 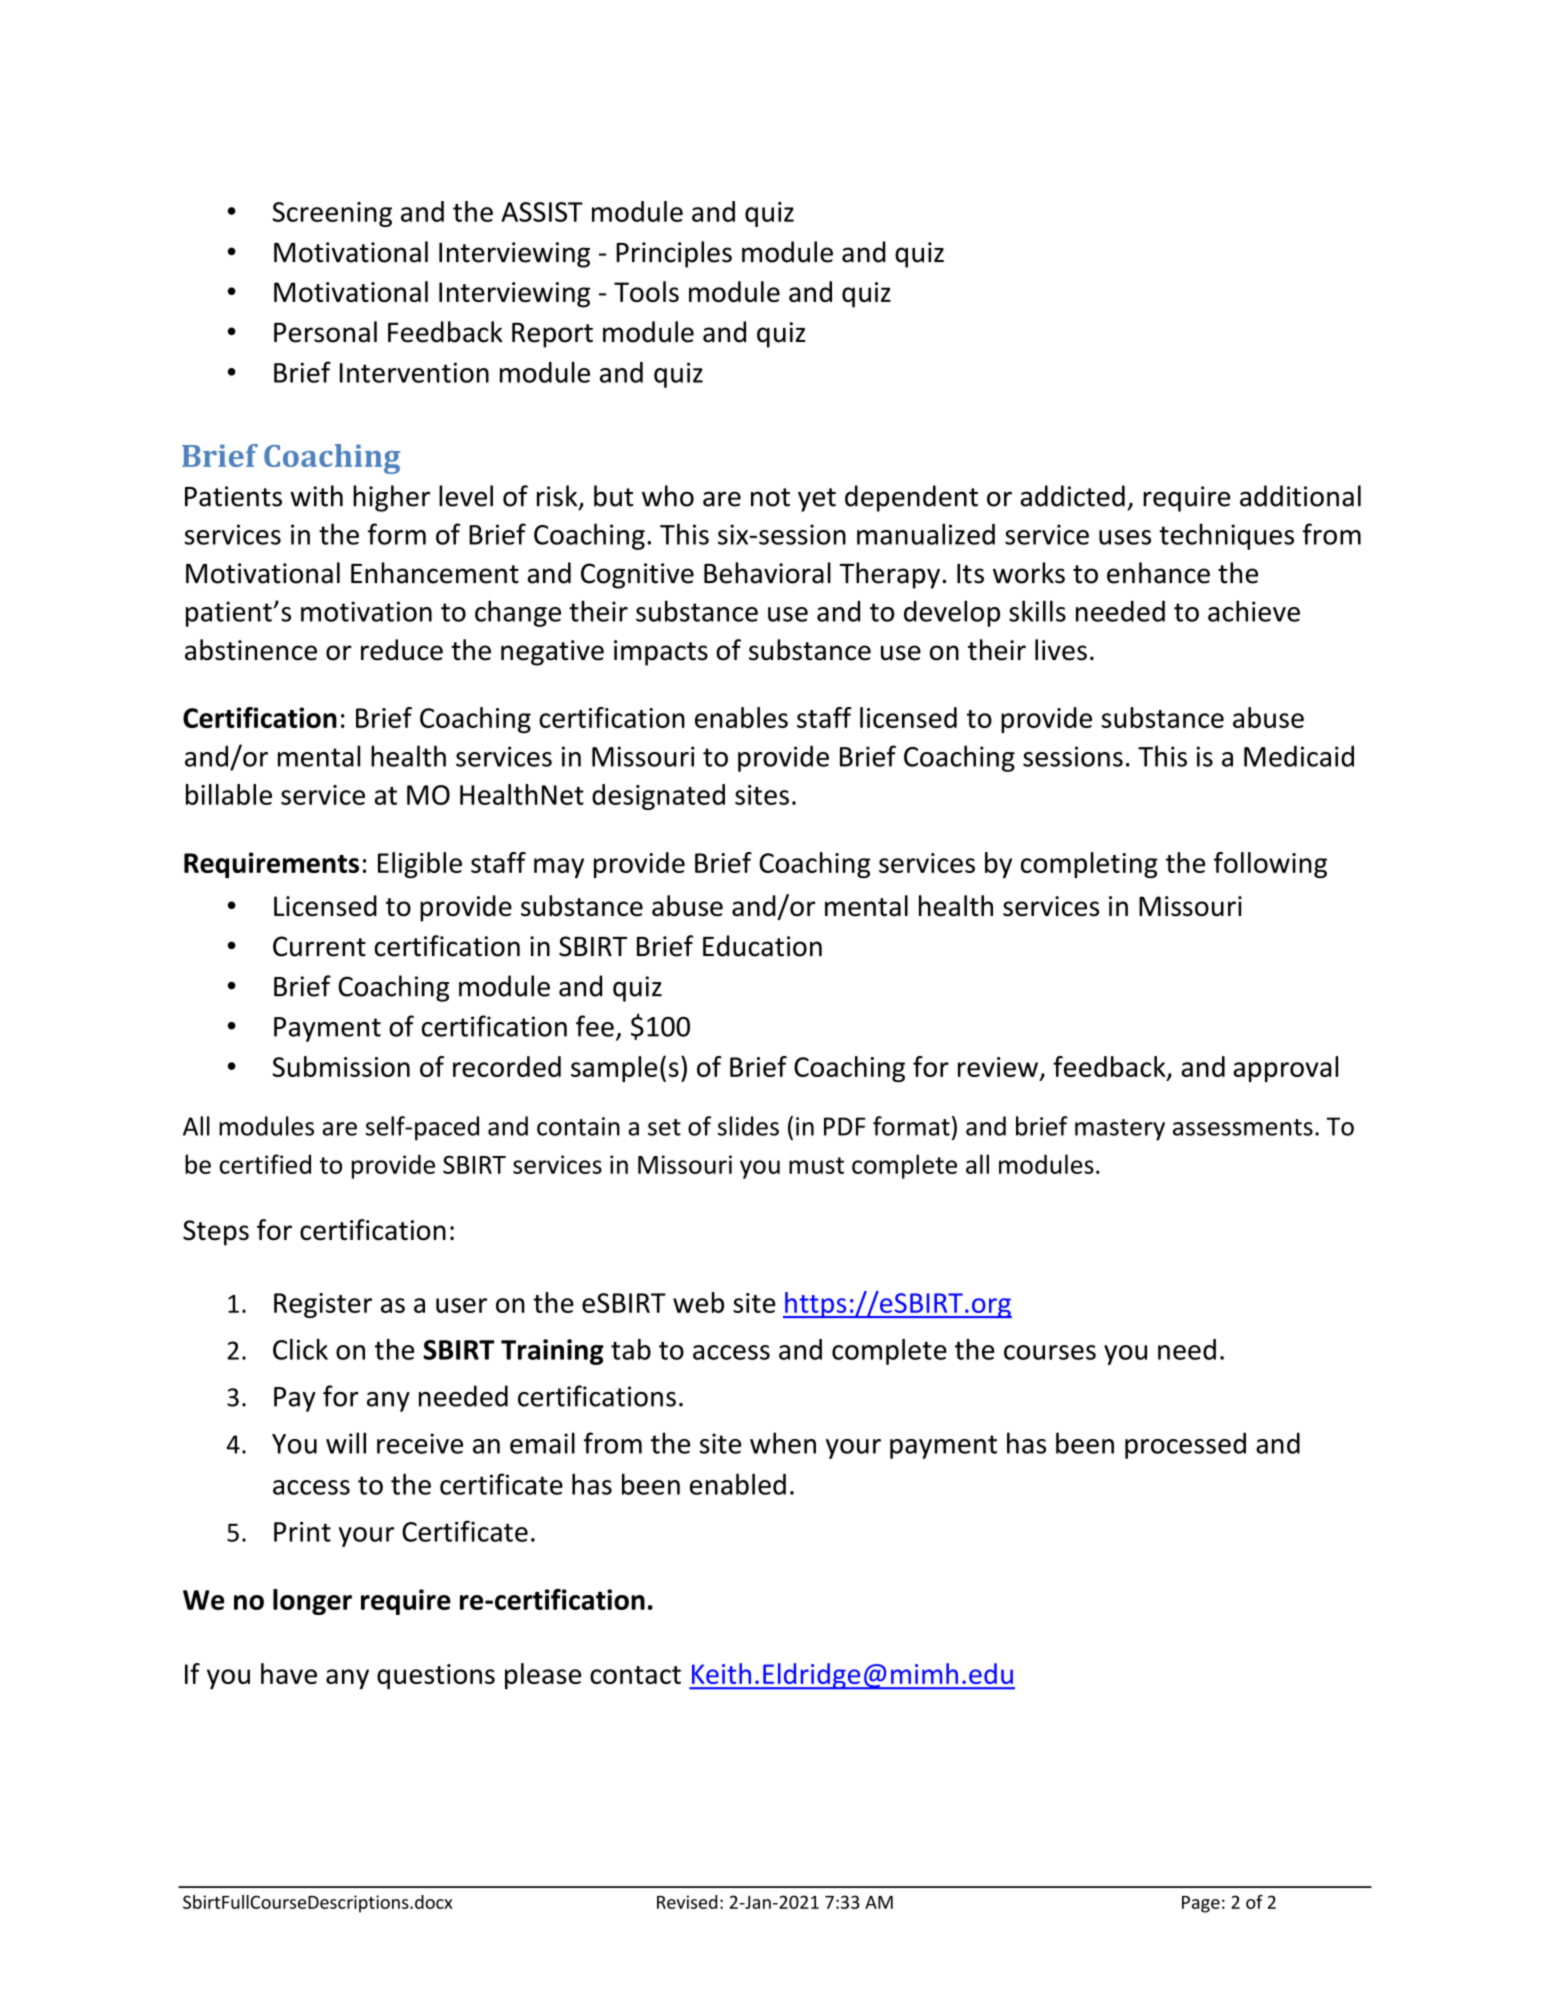 I want to click on Submission, so click(x=341, y=1066).
